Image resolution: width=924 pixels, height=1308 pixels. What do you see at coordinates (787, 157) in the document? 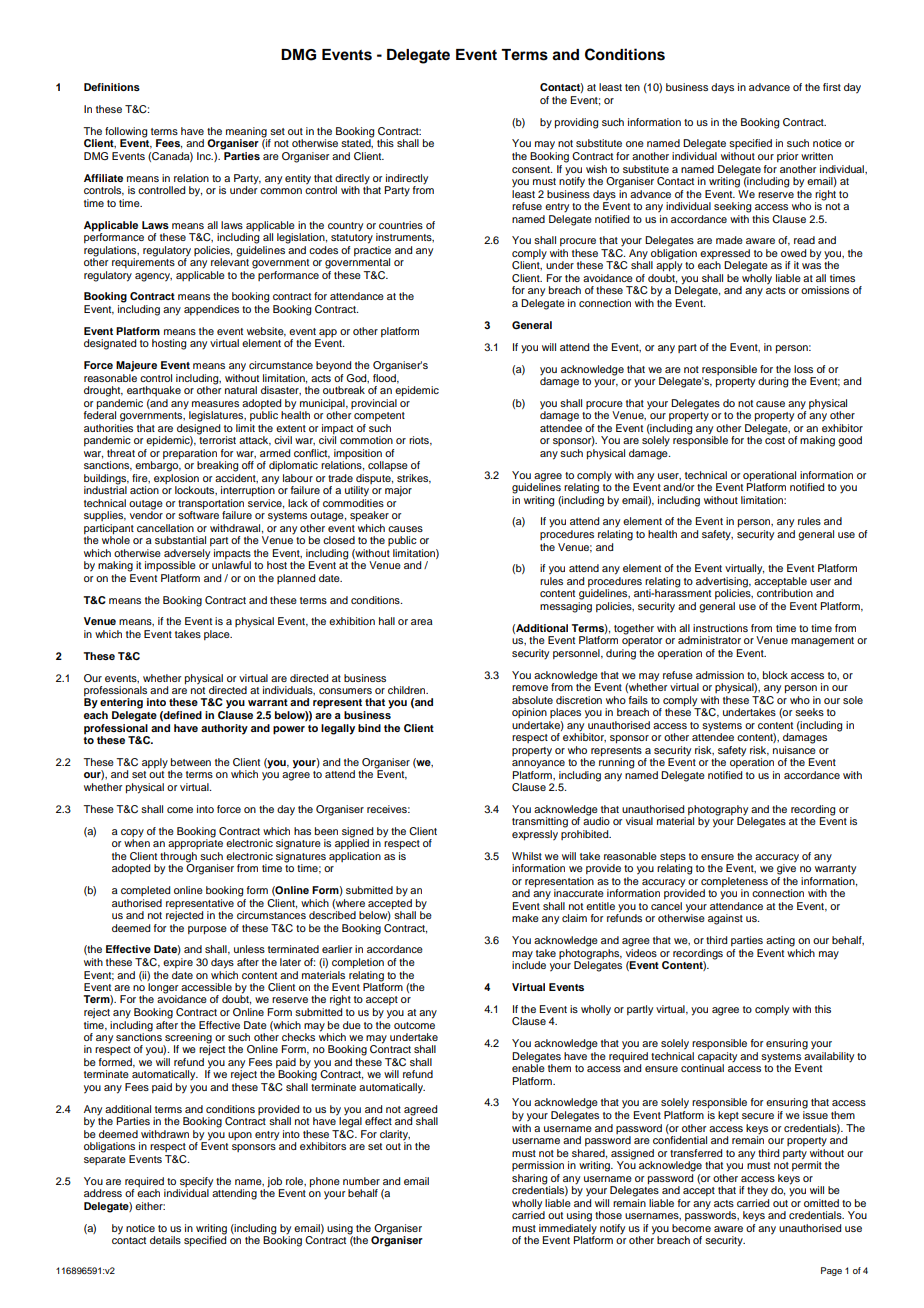
I see `prior` at bounding box center [787, 157].
